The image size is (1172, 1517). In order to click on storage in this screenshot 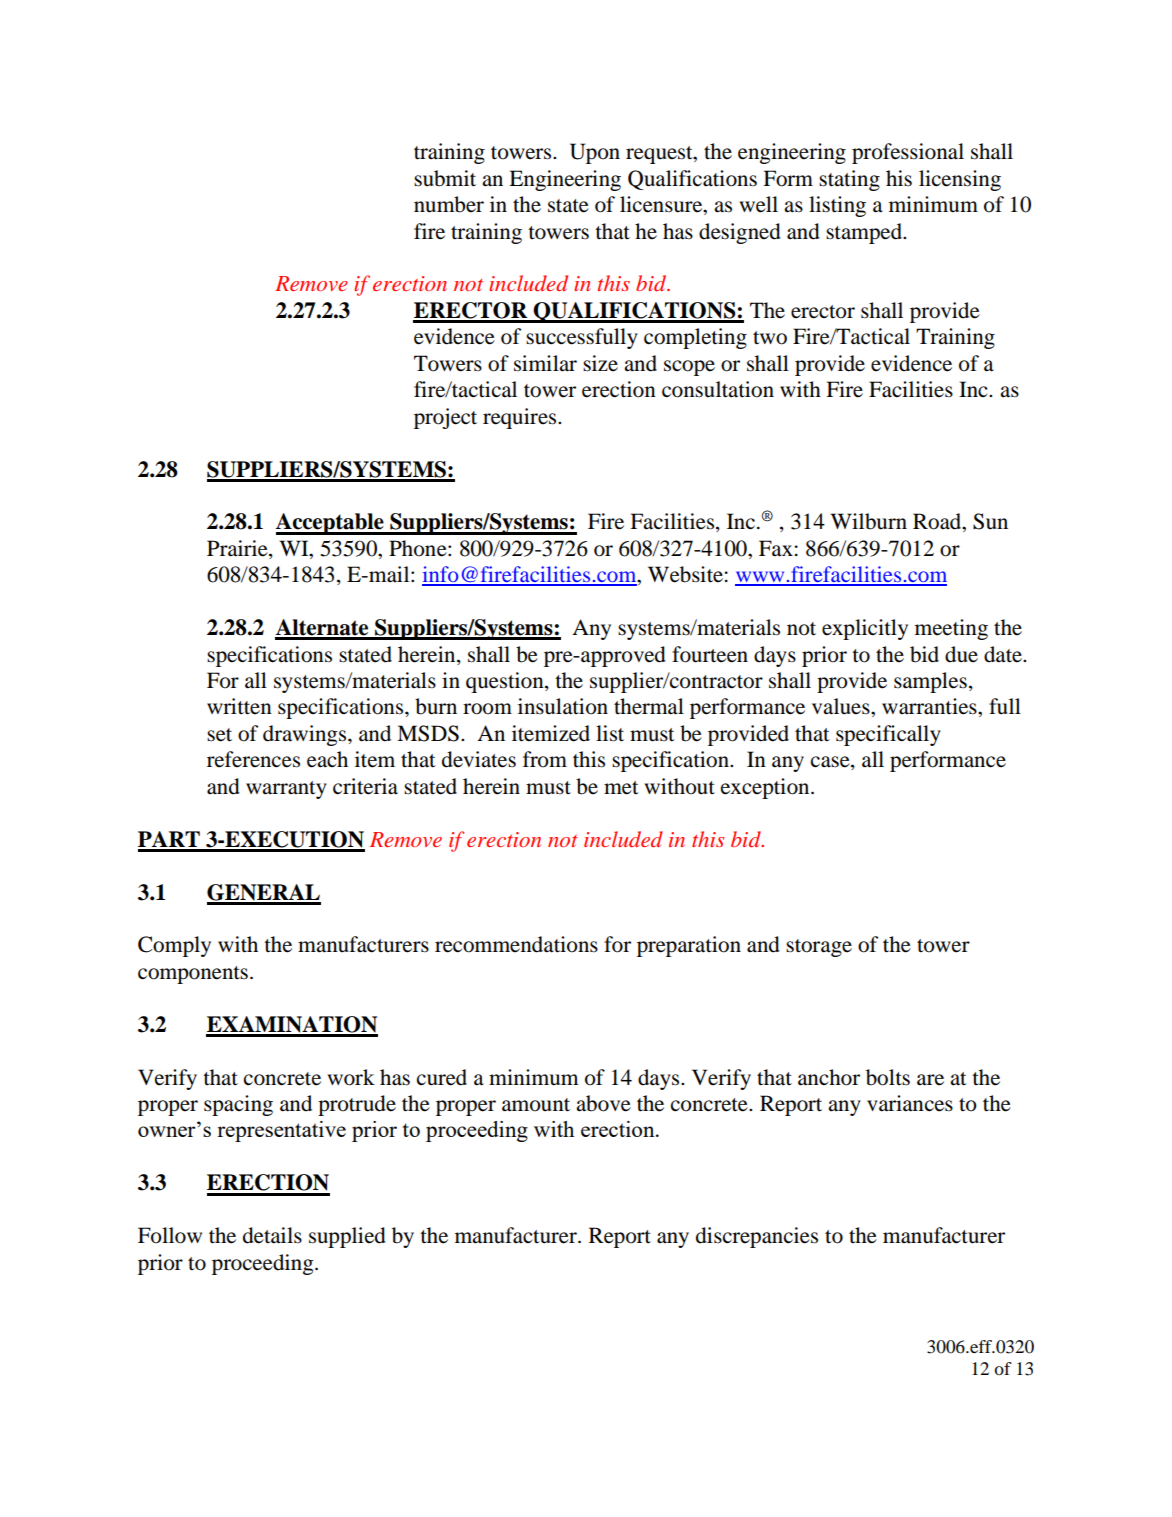, I will do `click(819, 948)`.
